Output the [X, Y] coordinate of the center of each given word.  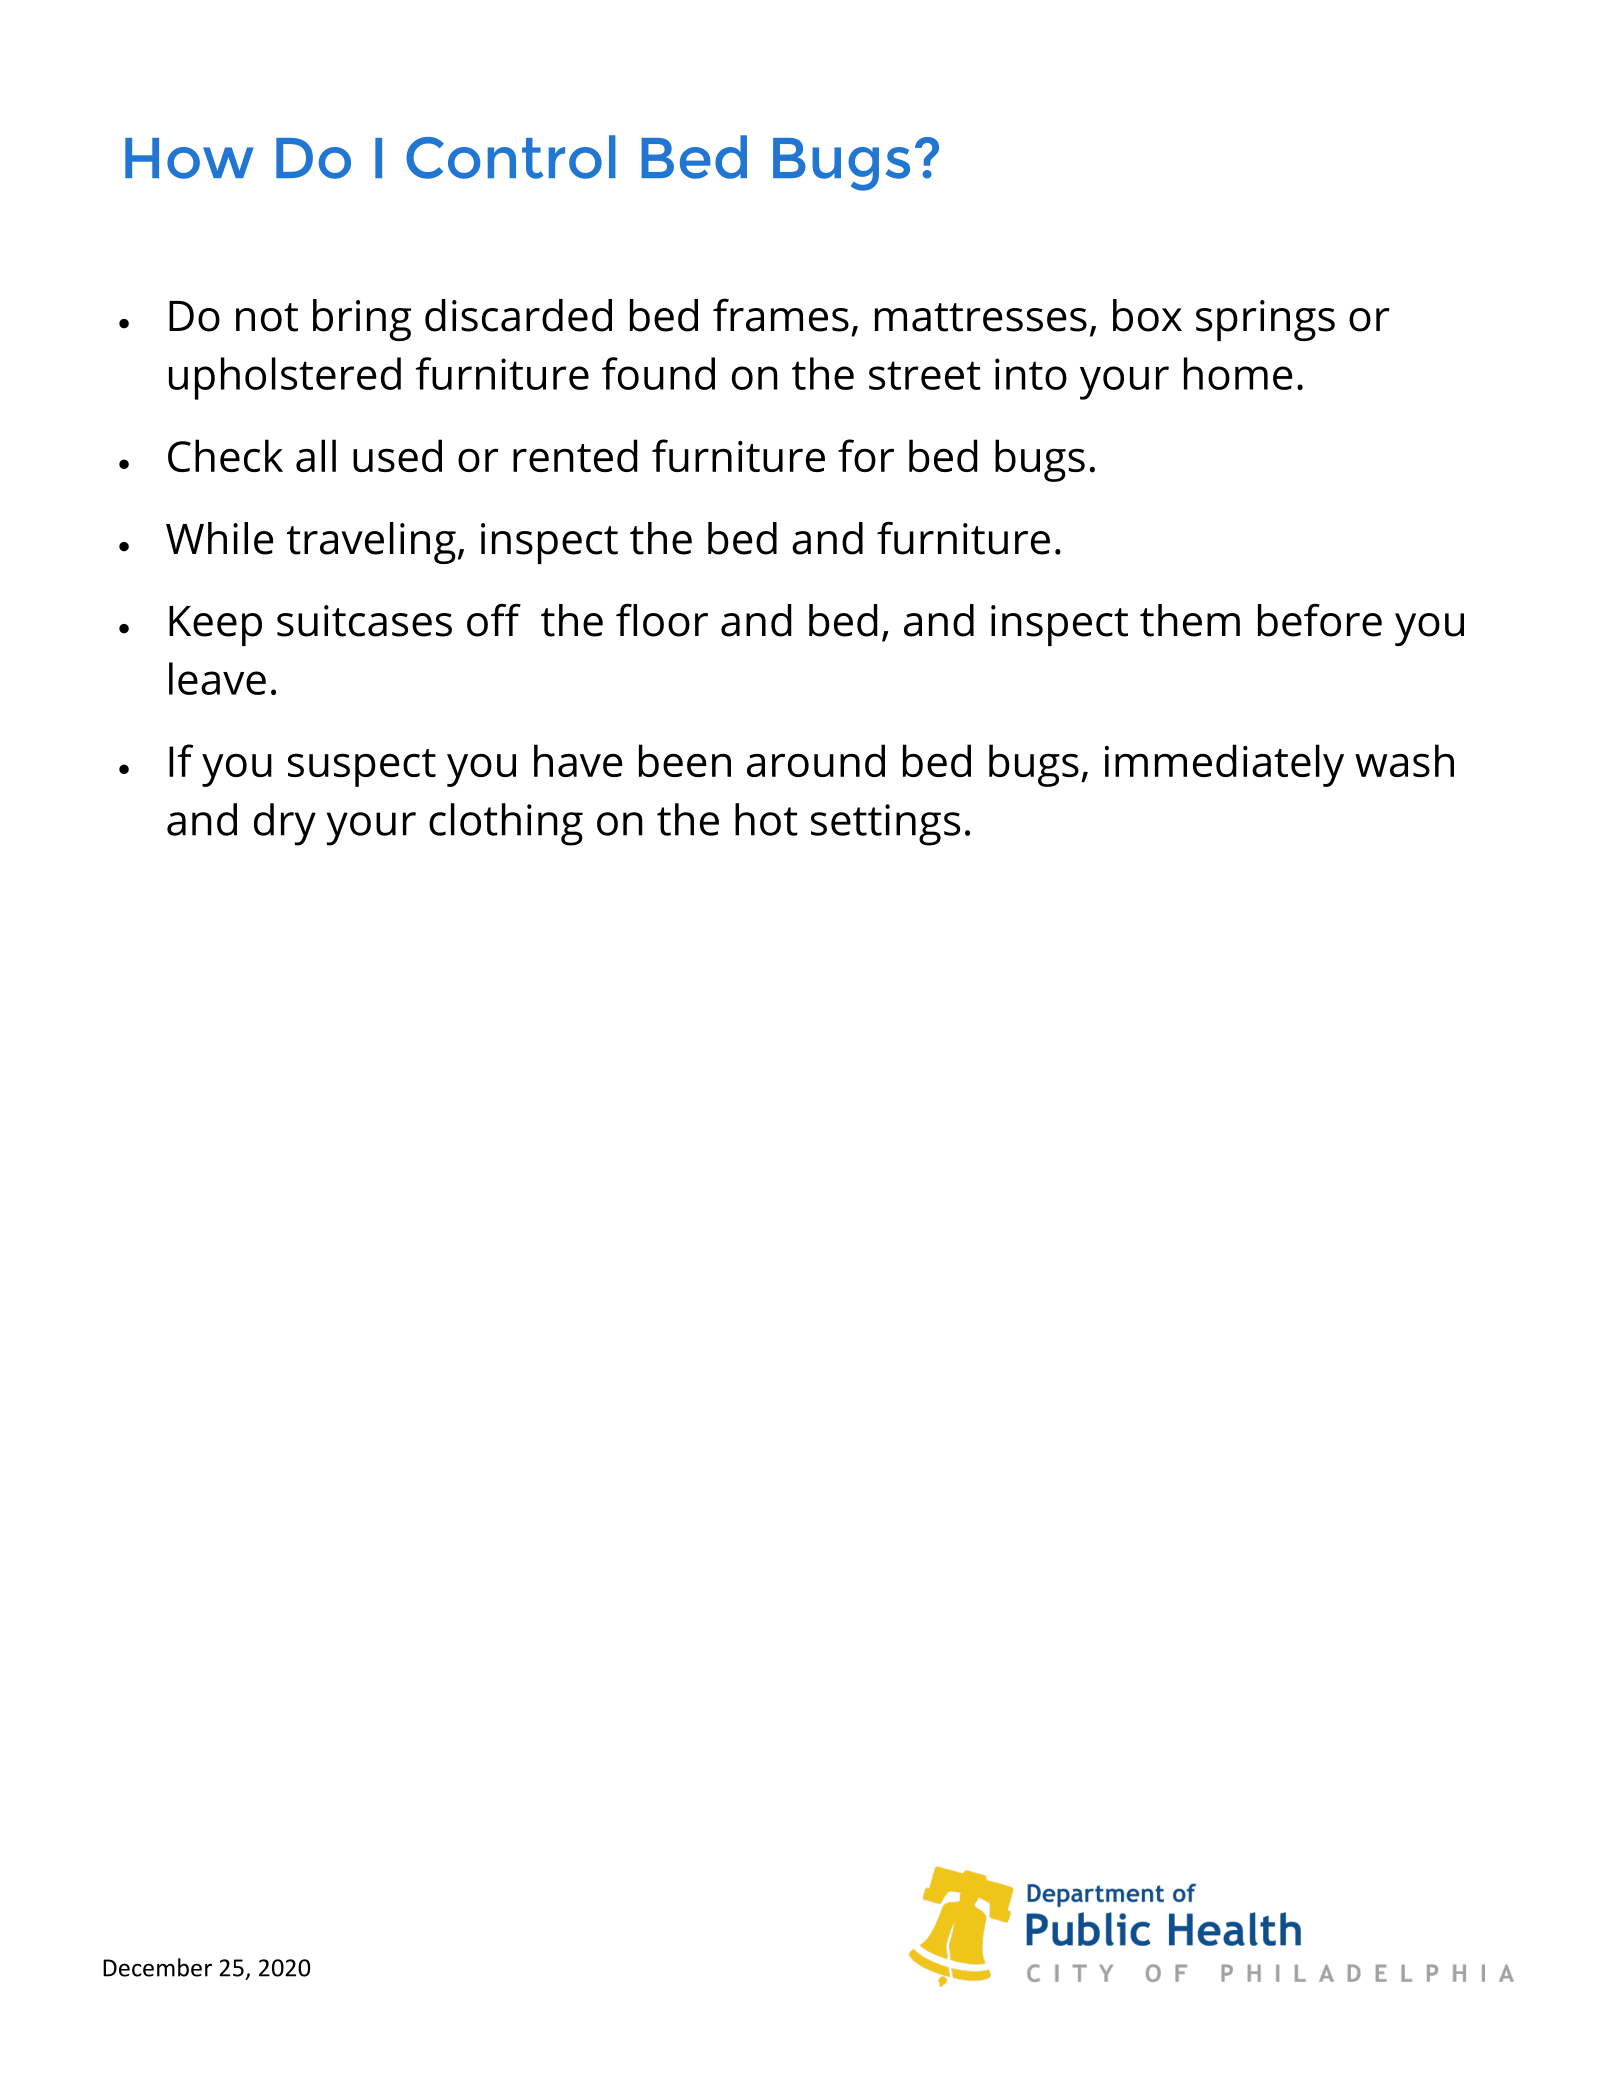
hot [766, 819]
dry [285, 824]
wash [1404, 760]
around [816, 760]
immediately [1224, 765]
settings [885, 825]
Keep [215, 626]
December [157, 1967]
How [189, 158]
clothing [506, 824]
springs [1265, 320]
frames [781, 315]
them [1190, 620]
